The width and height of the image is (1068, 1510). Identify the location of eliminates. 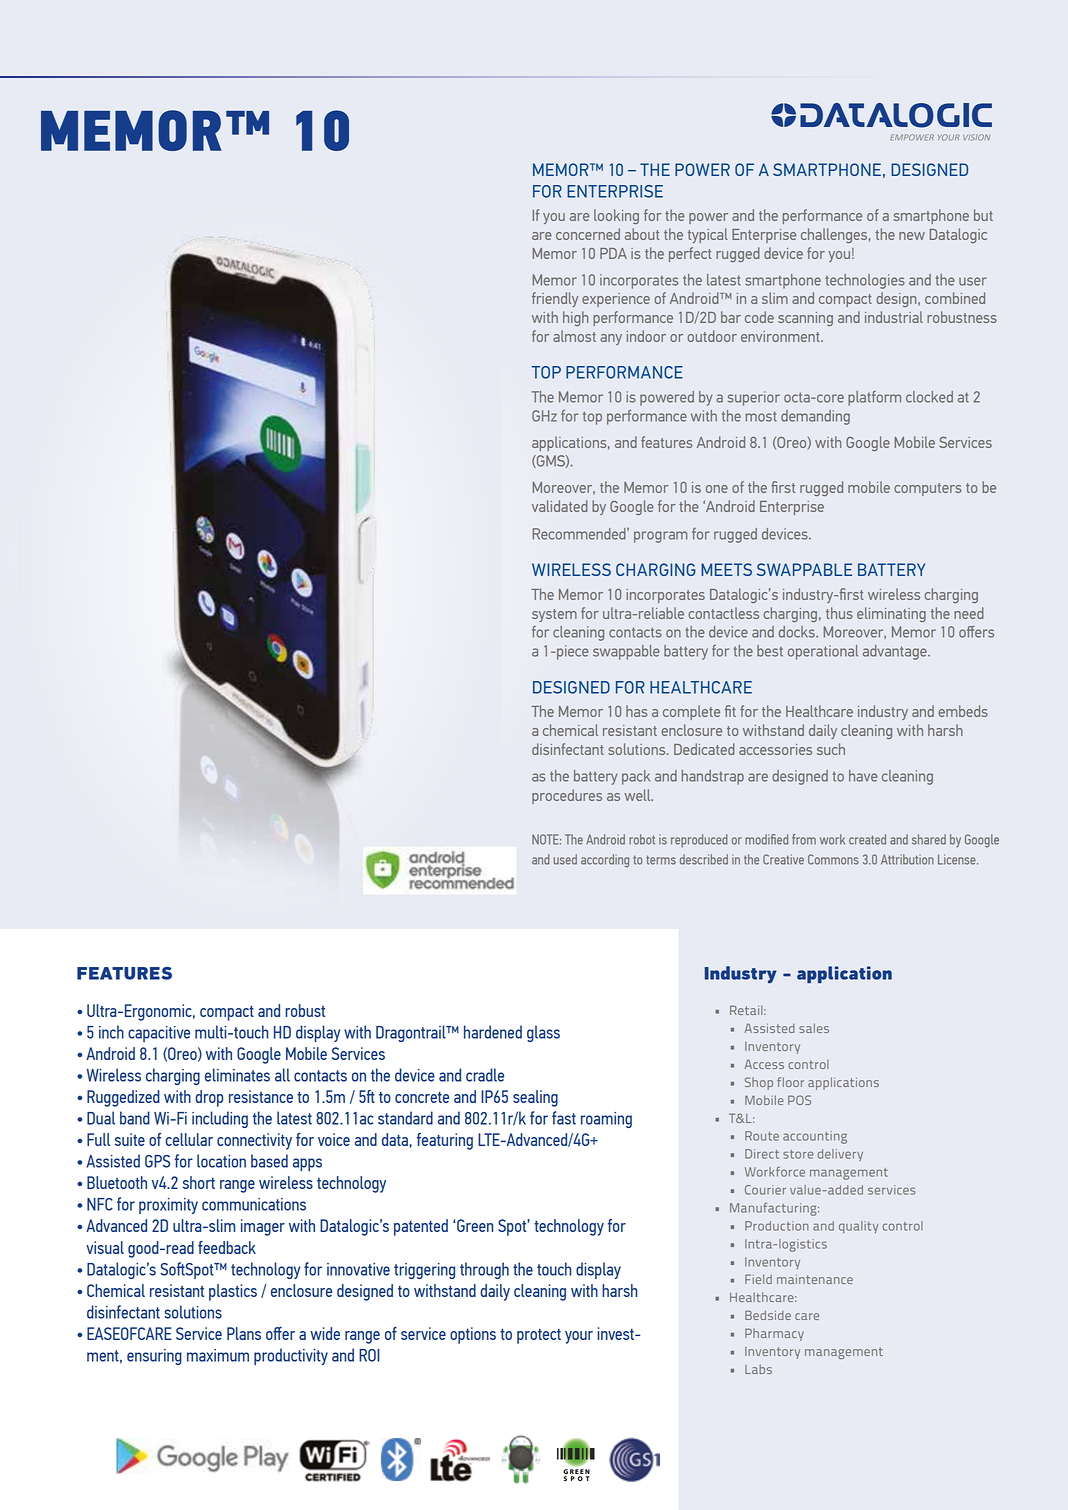
(237, 1075).
